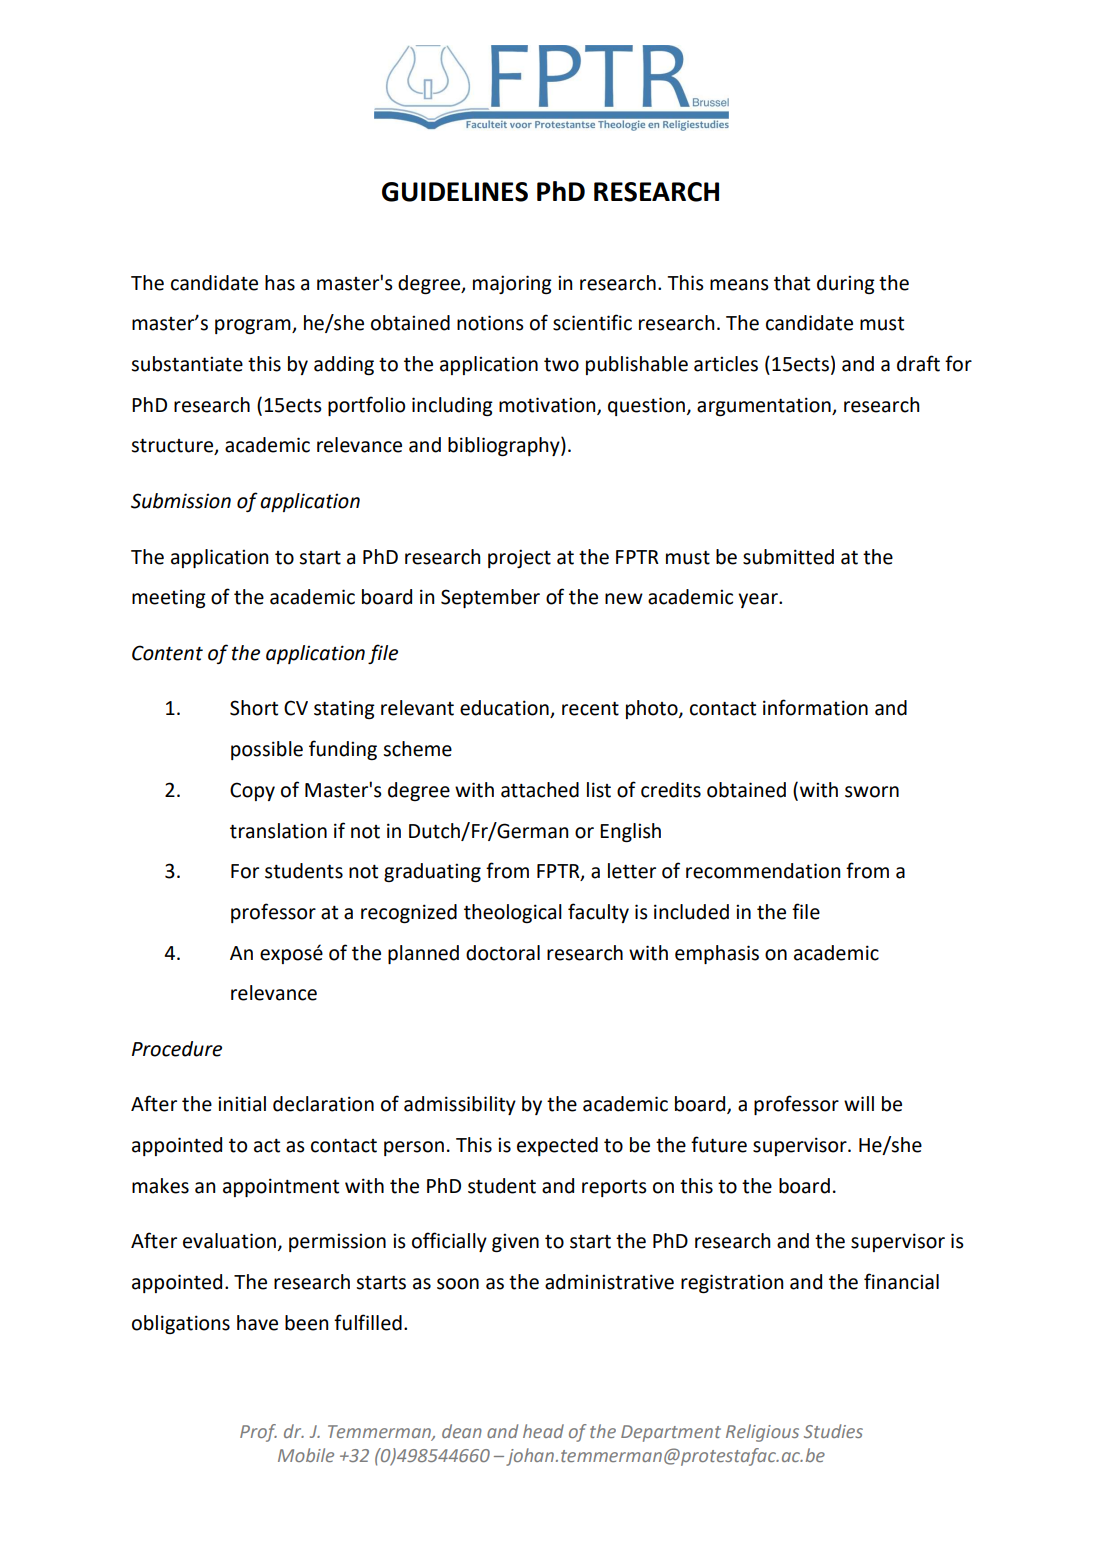  Describe the element at coordinates (540, 790) in the screenshot. I see `attached` at that location.
